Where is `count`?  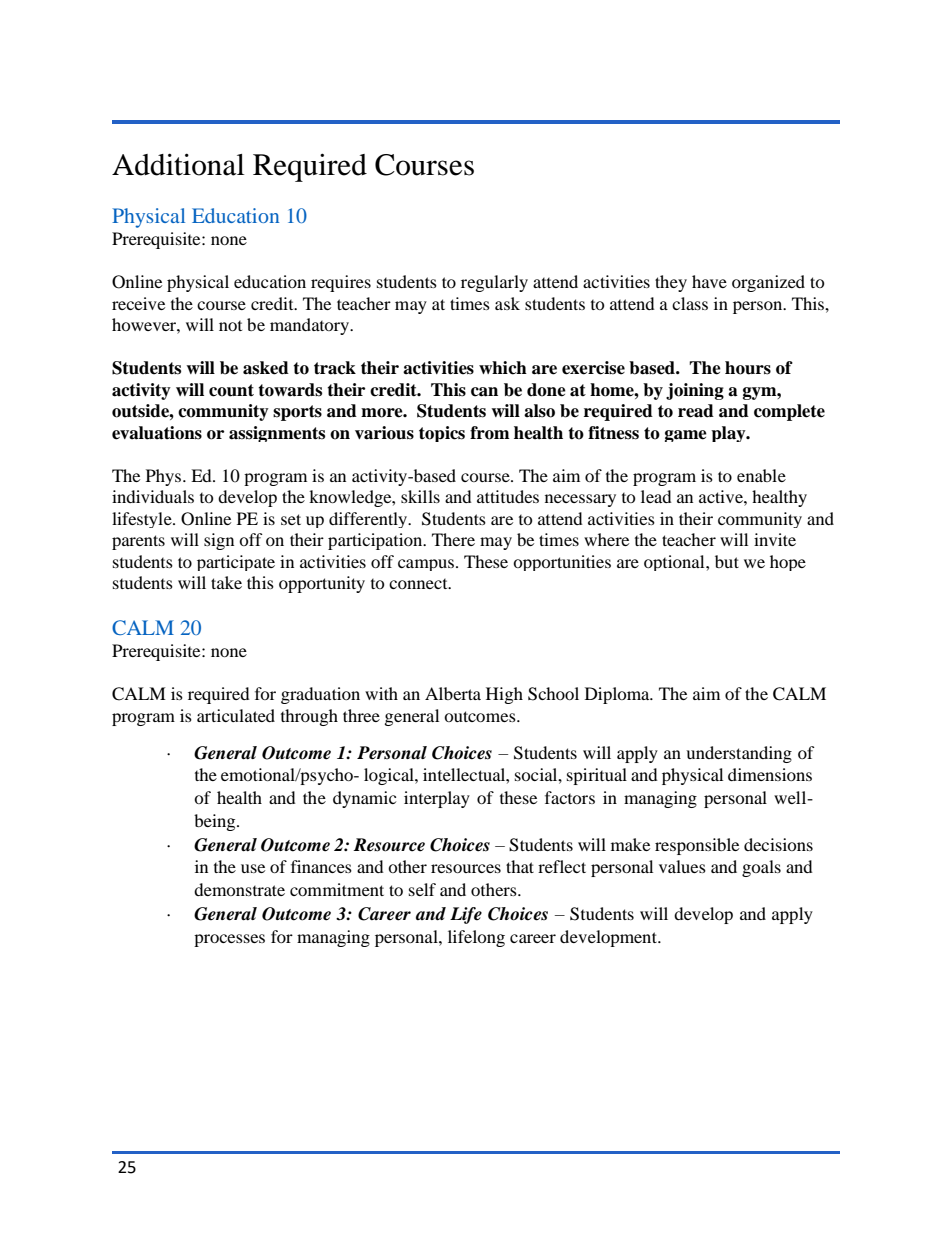 count is located at coordinates (231, 390).
